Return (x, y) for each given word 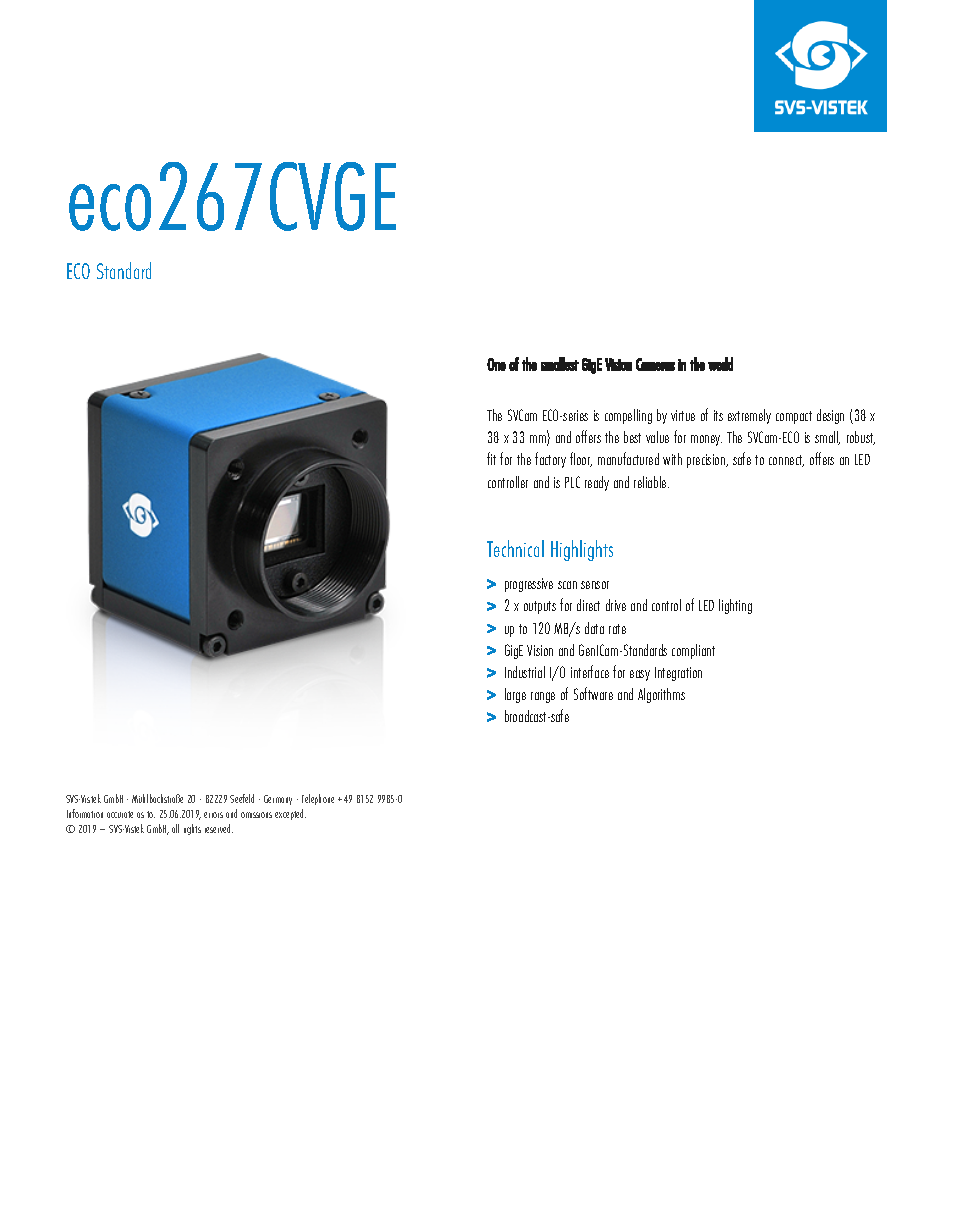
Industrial (525, 672)
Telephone (318, 799)
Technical (515, 548)
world (720, 364)
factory (550, 460)
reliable (651, 482)
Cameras (655, 364)
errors (213, 815)
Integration (678, 674)
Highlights (582, 550)
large (515, 695)
